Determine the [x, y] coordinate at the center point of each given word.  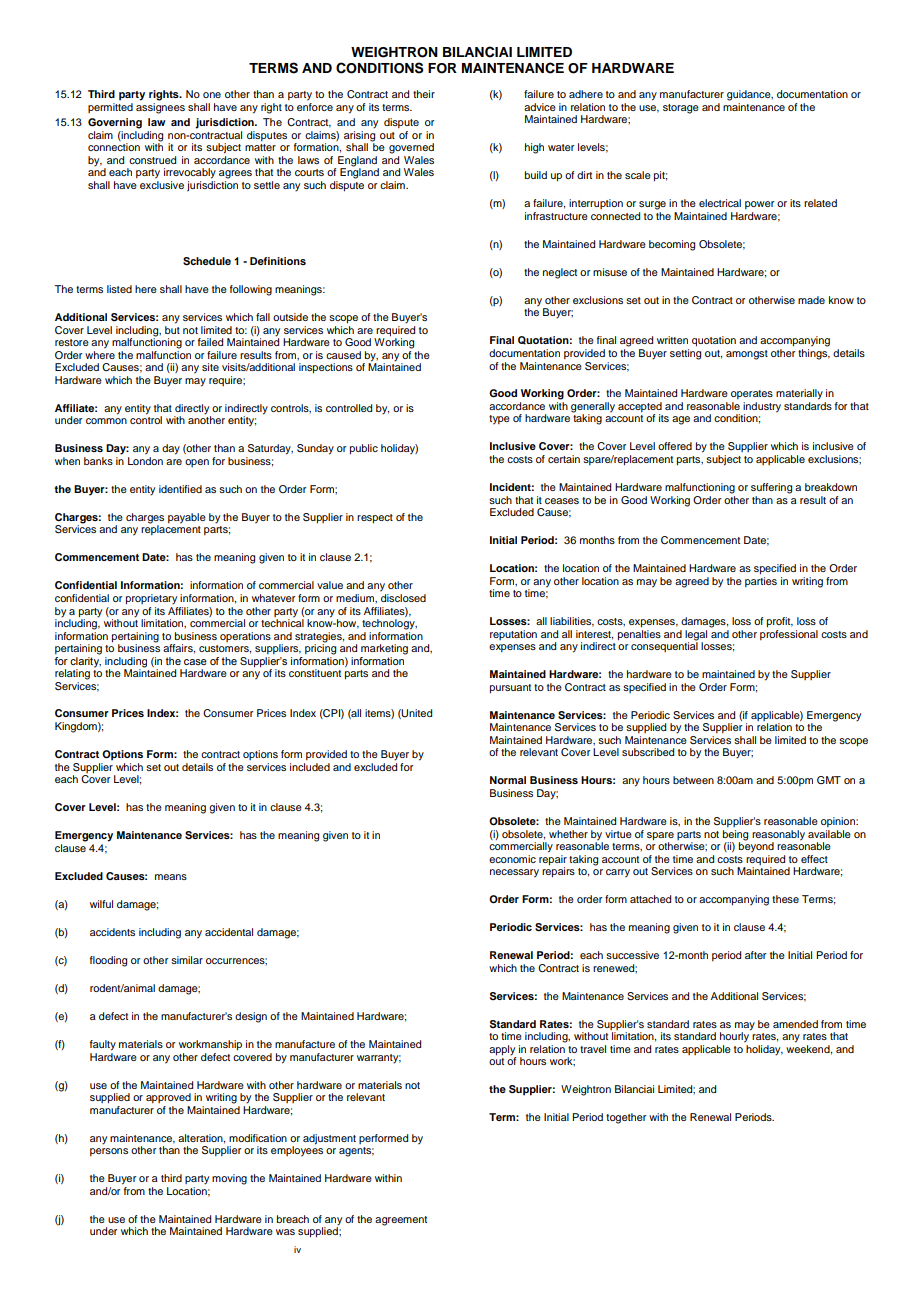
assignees [160, 108]
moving [229, 1179]
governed [411, 148]
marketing [384, 649]
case [195, 662]
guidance [750, 95]
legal [696, 636]
